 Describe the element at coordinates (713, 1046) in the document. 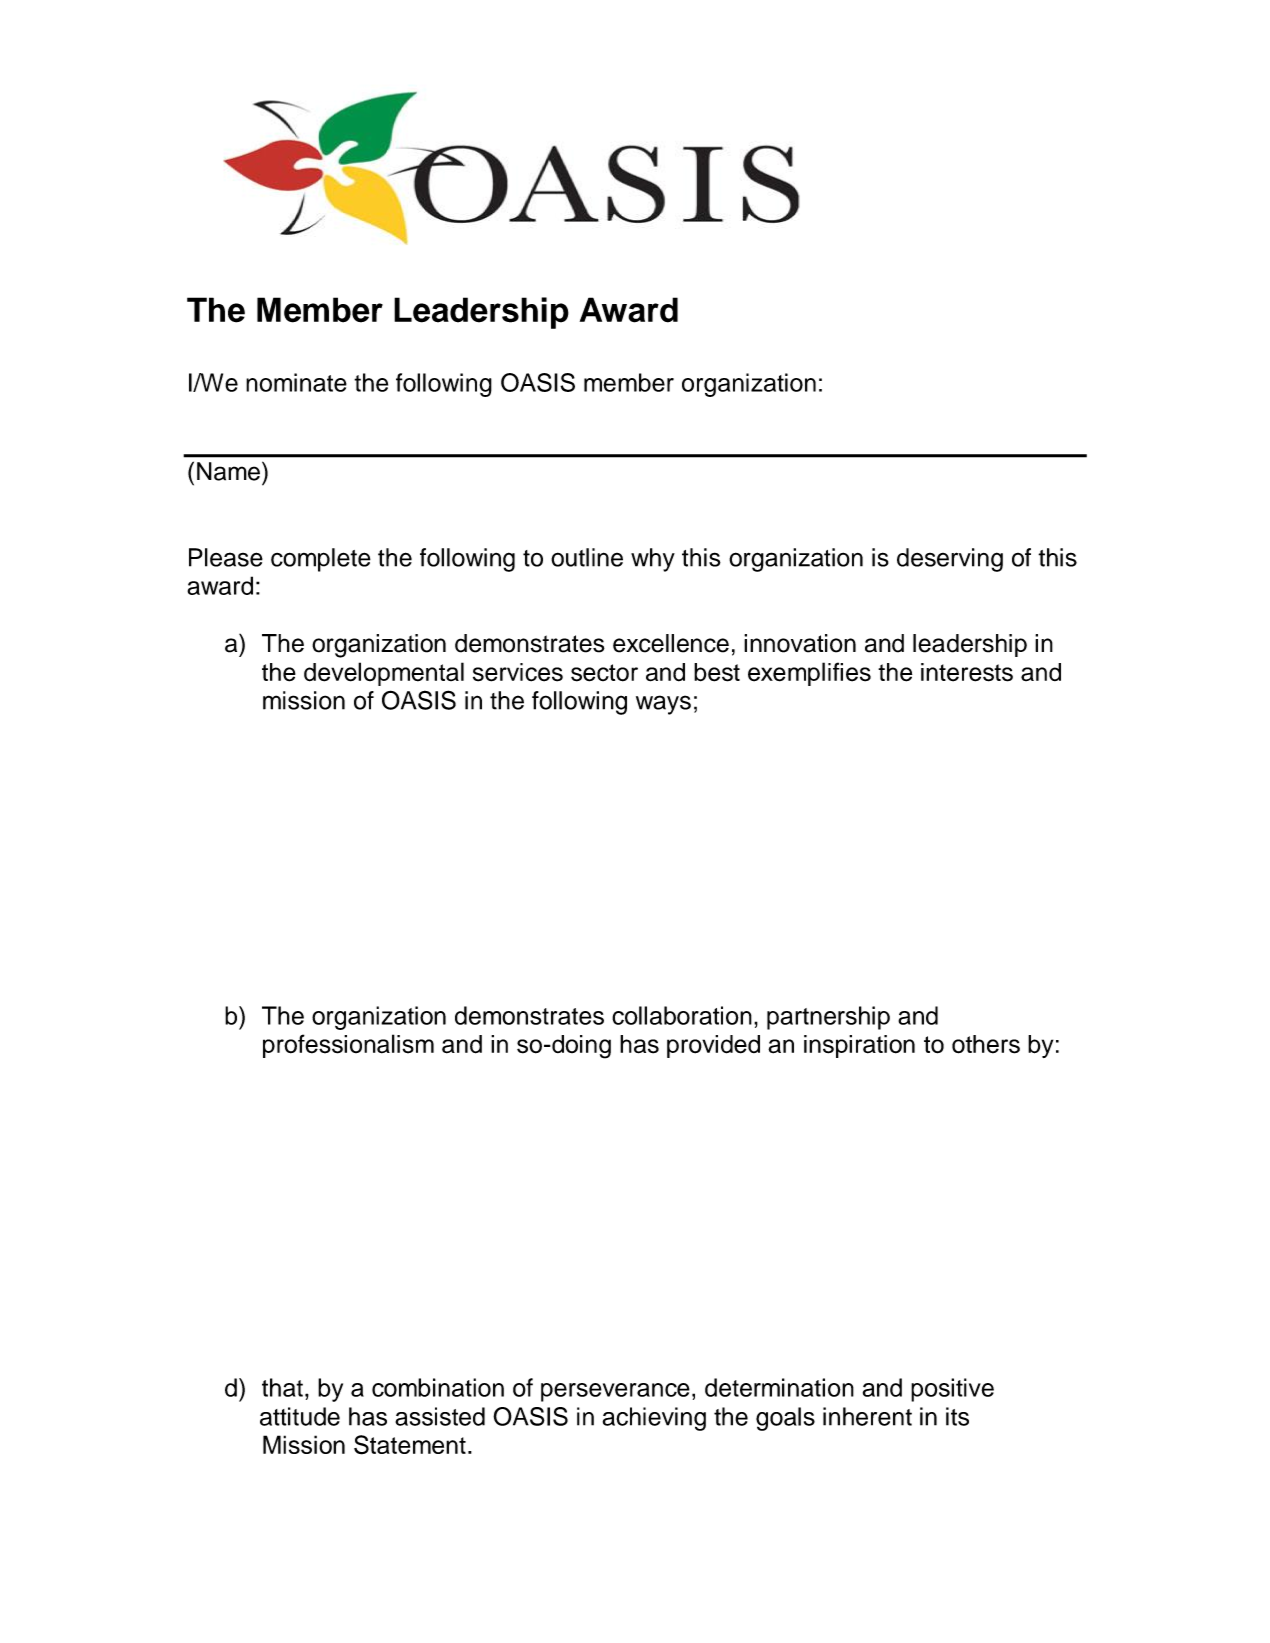

I see `provided` at that location.
